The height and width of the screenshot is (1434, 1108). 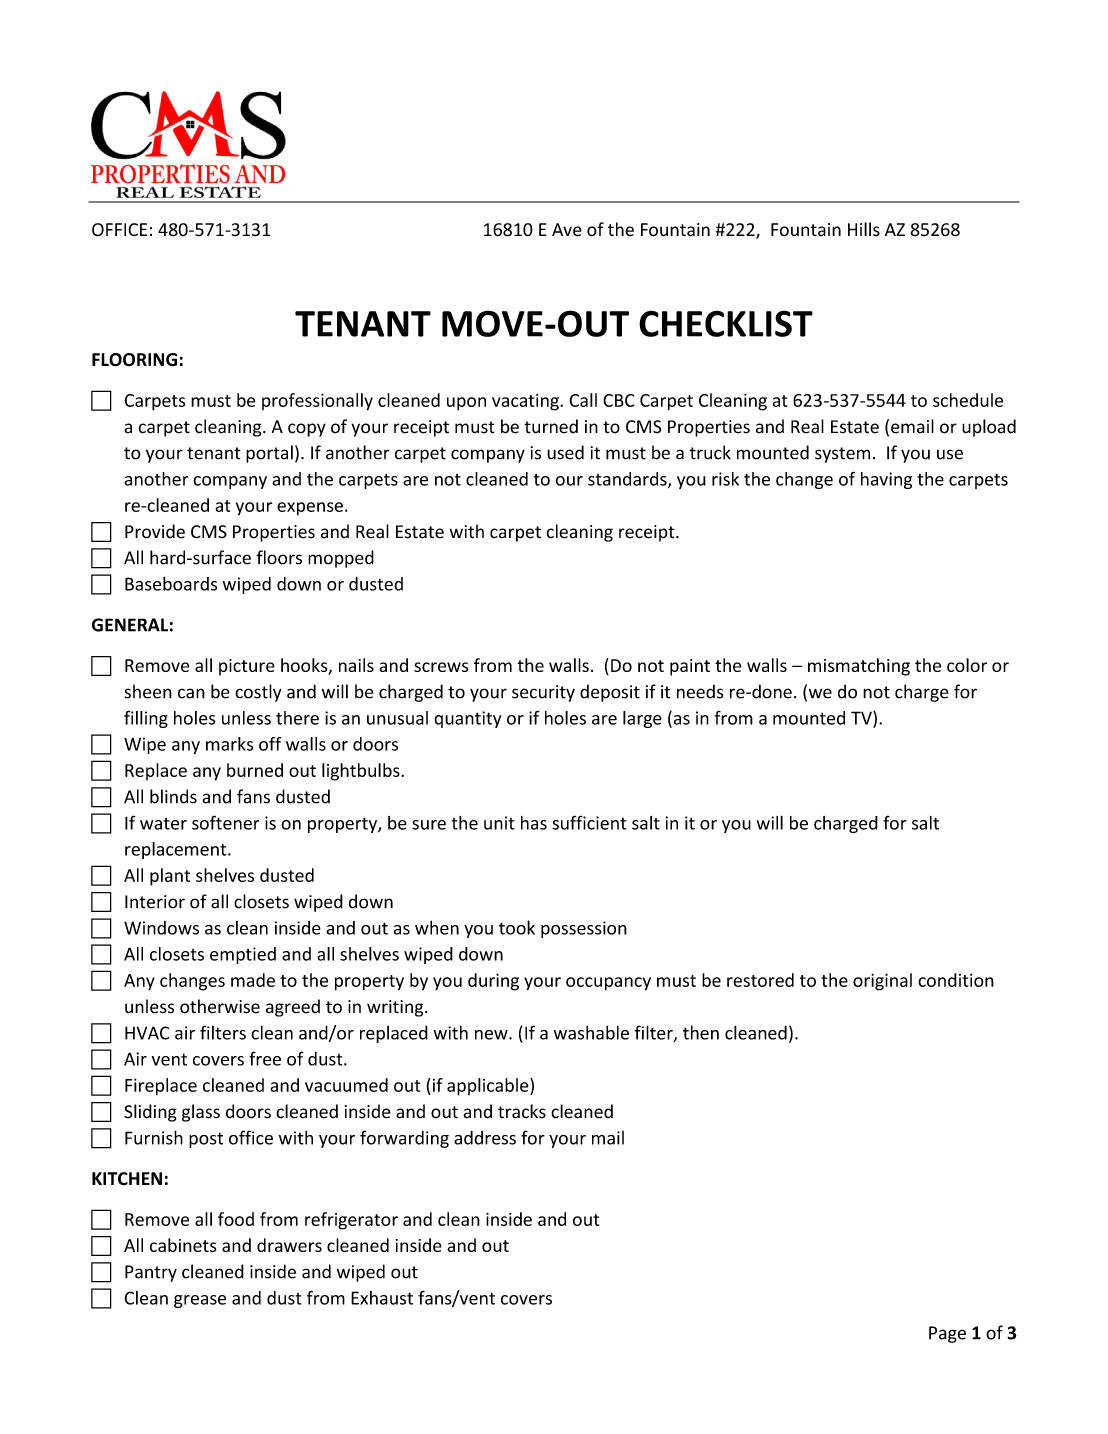 I want to click on has, so click(x=534, y=823).
